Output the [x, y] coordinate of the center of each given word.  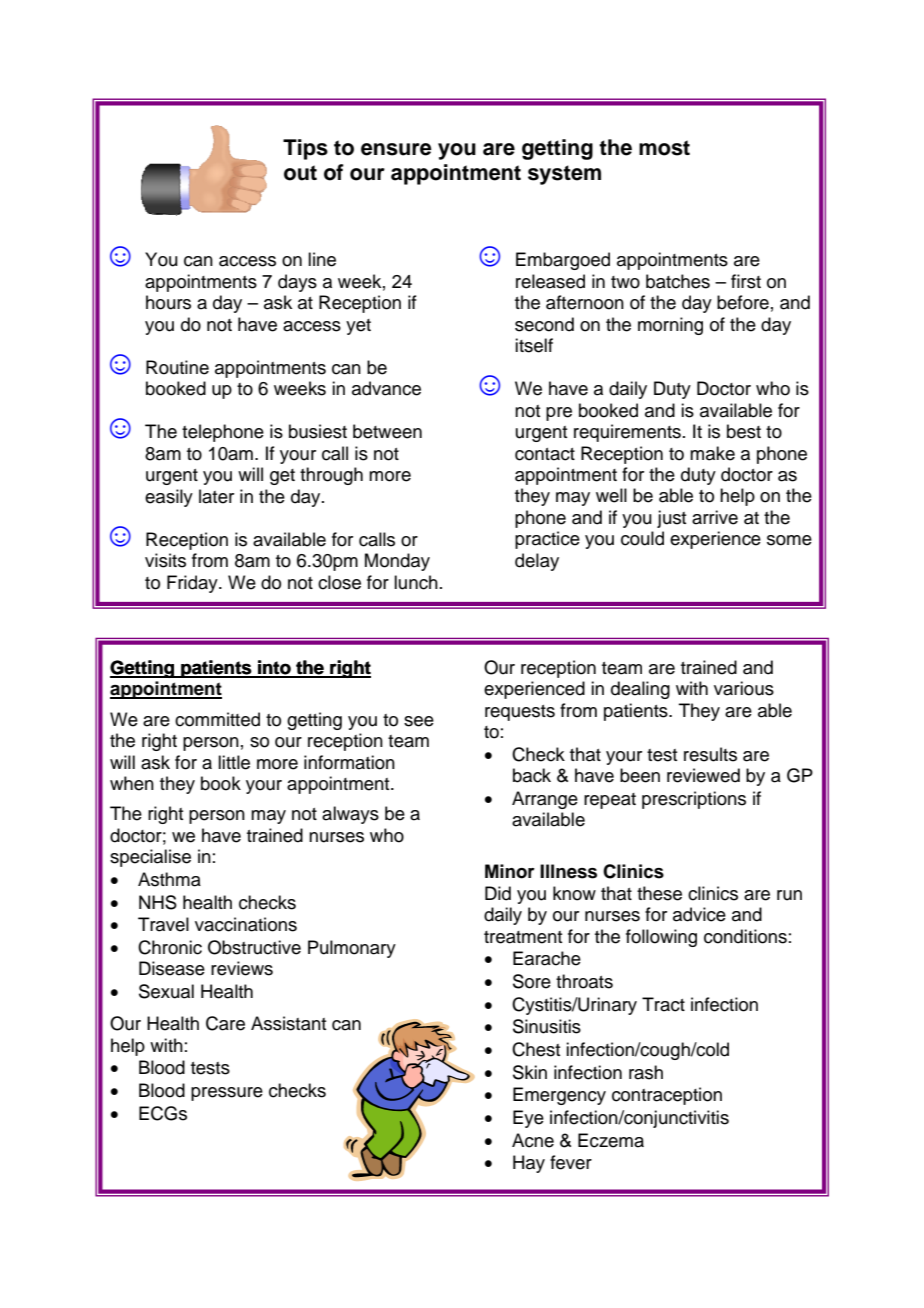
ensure [396, 149]
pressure [227, 1094]
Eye [528, 1119]
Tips [305, 149]
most [664, 148]
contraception [667, 1096]
